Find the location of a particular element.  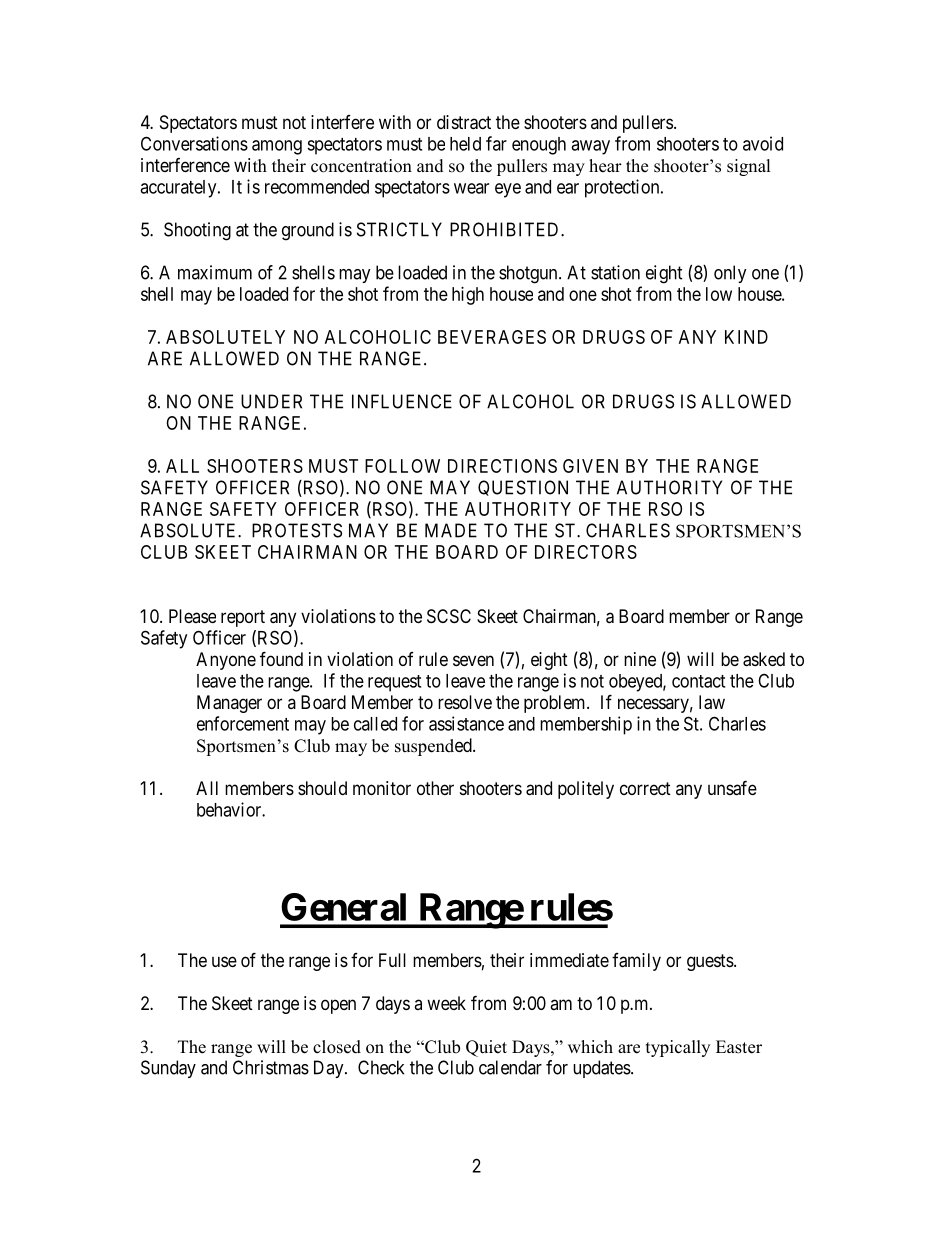

held is located at coordinates (465, 144).
